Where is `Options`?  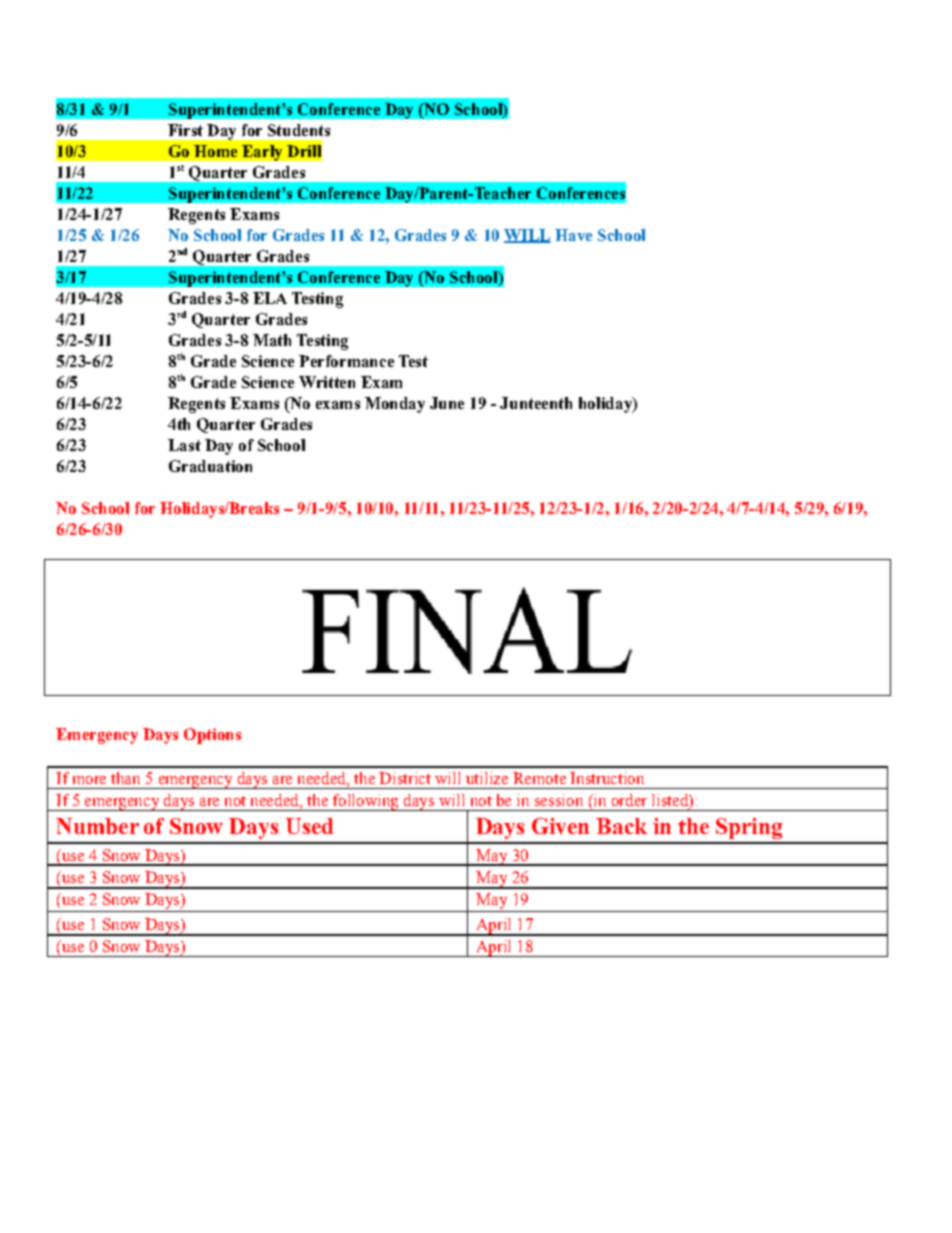 Options is located at coordinates (212, 736).
